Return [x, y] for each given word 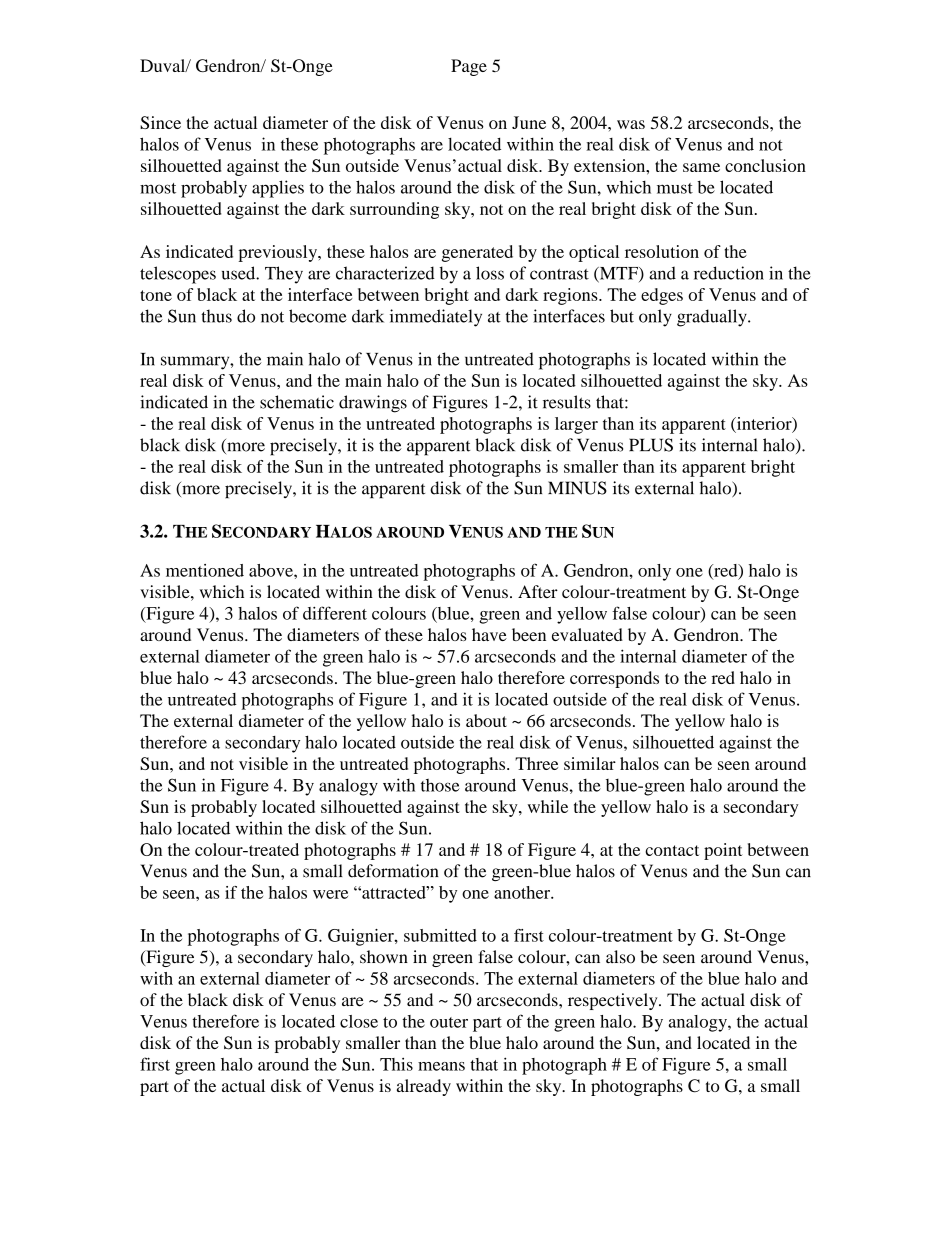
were [330, 894]
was [631, 124]
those [440, 785]
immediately [436, 318]
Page [469, 67]
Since [160, 122]
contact [672, 850]
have [489, 634]
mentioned [205, 570]
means [441, 1066]
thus [216, 316]
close [359, 1021]
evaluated [587, 634]
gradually [713, 318]
